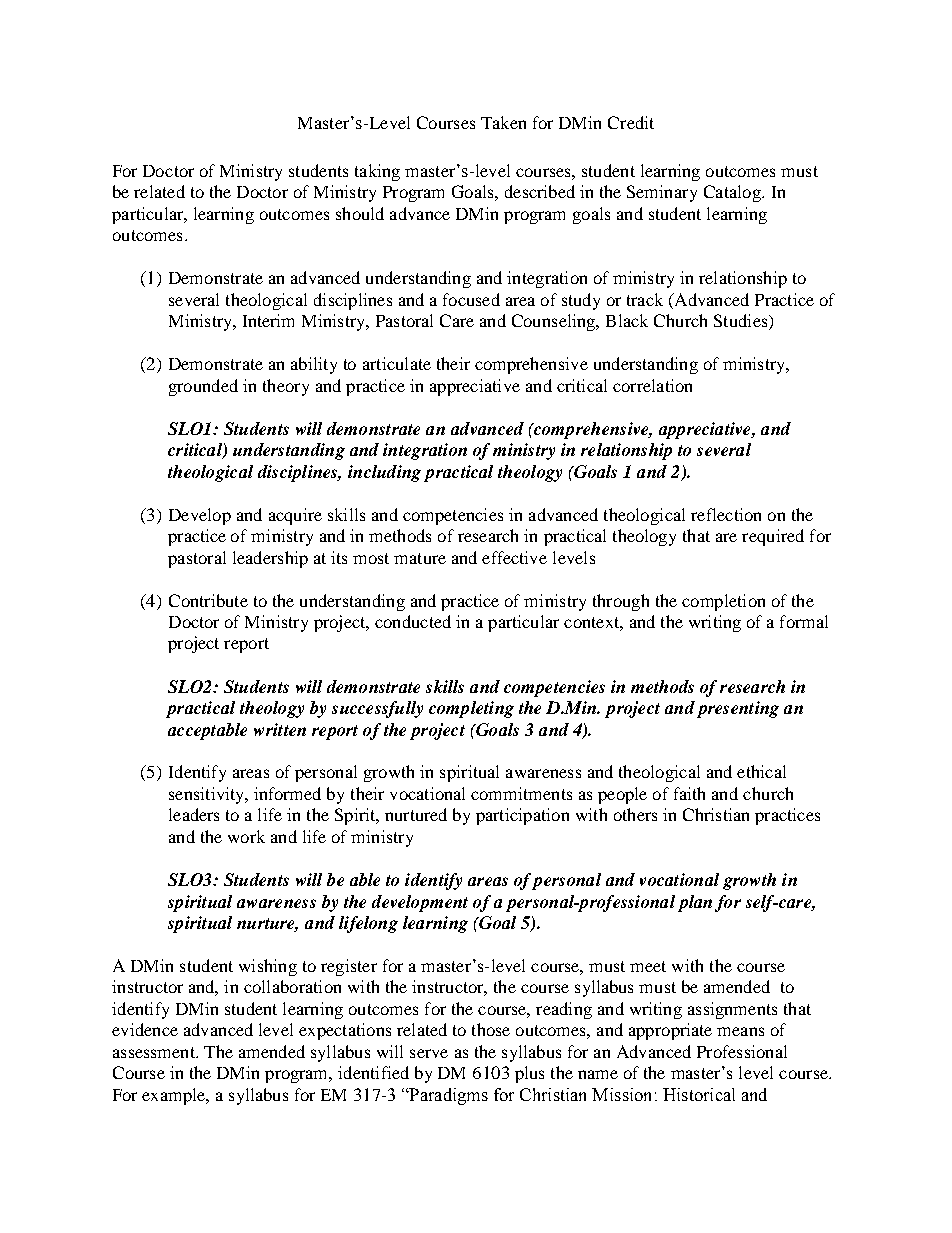 The height and width of the screenshot is (1233, 952). I want to click on reflection, so click(726, 514).
